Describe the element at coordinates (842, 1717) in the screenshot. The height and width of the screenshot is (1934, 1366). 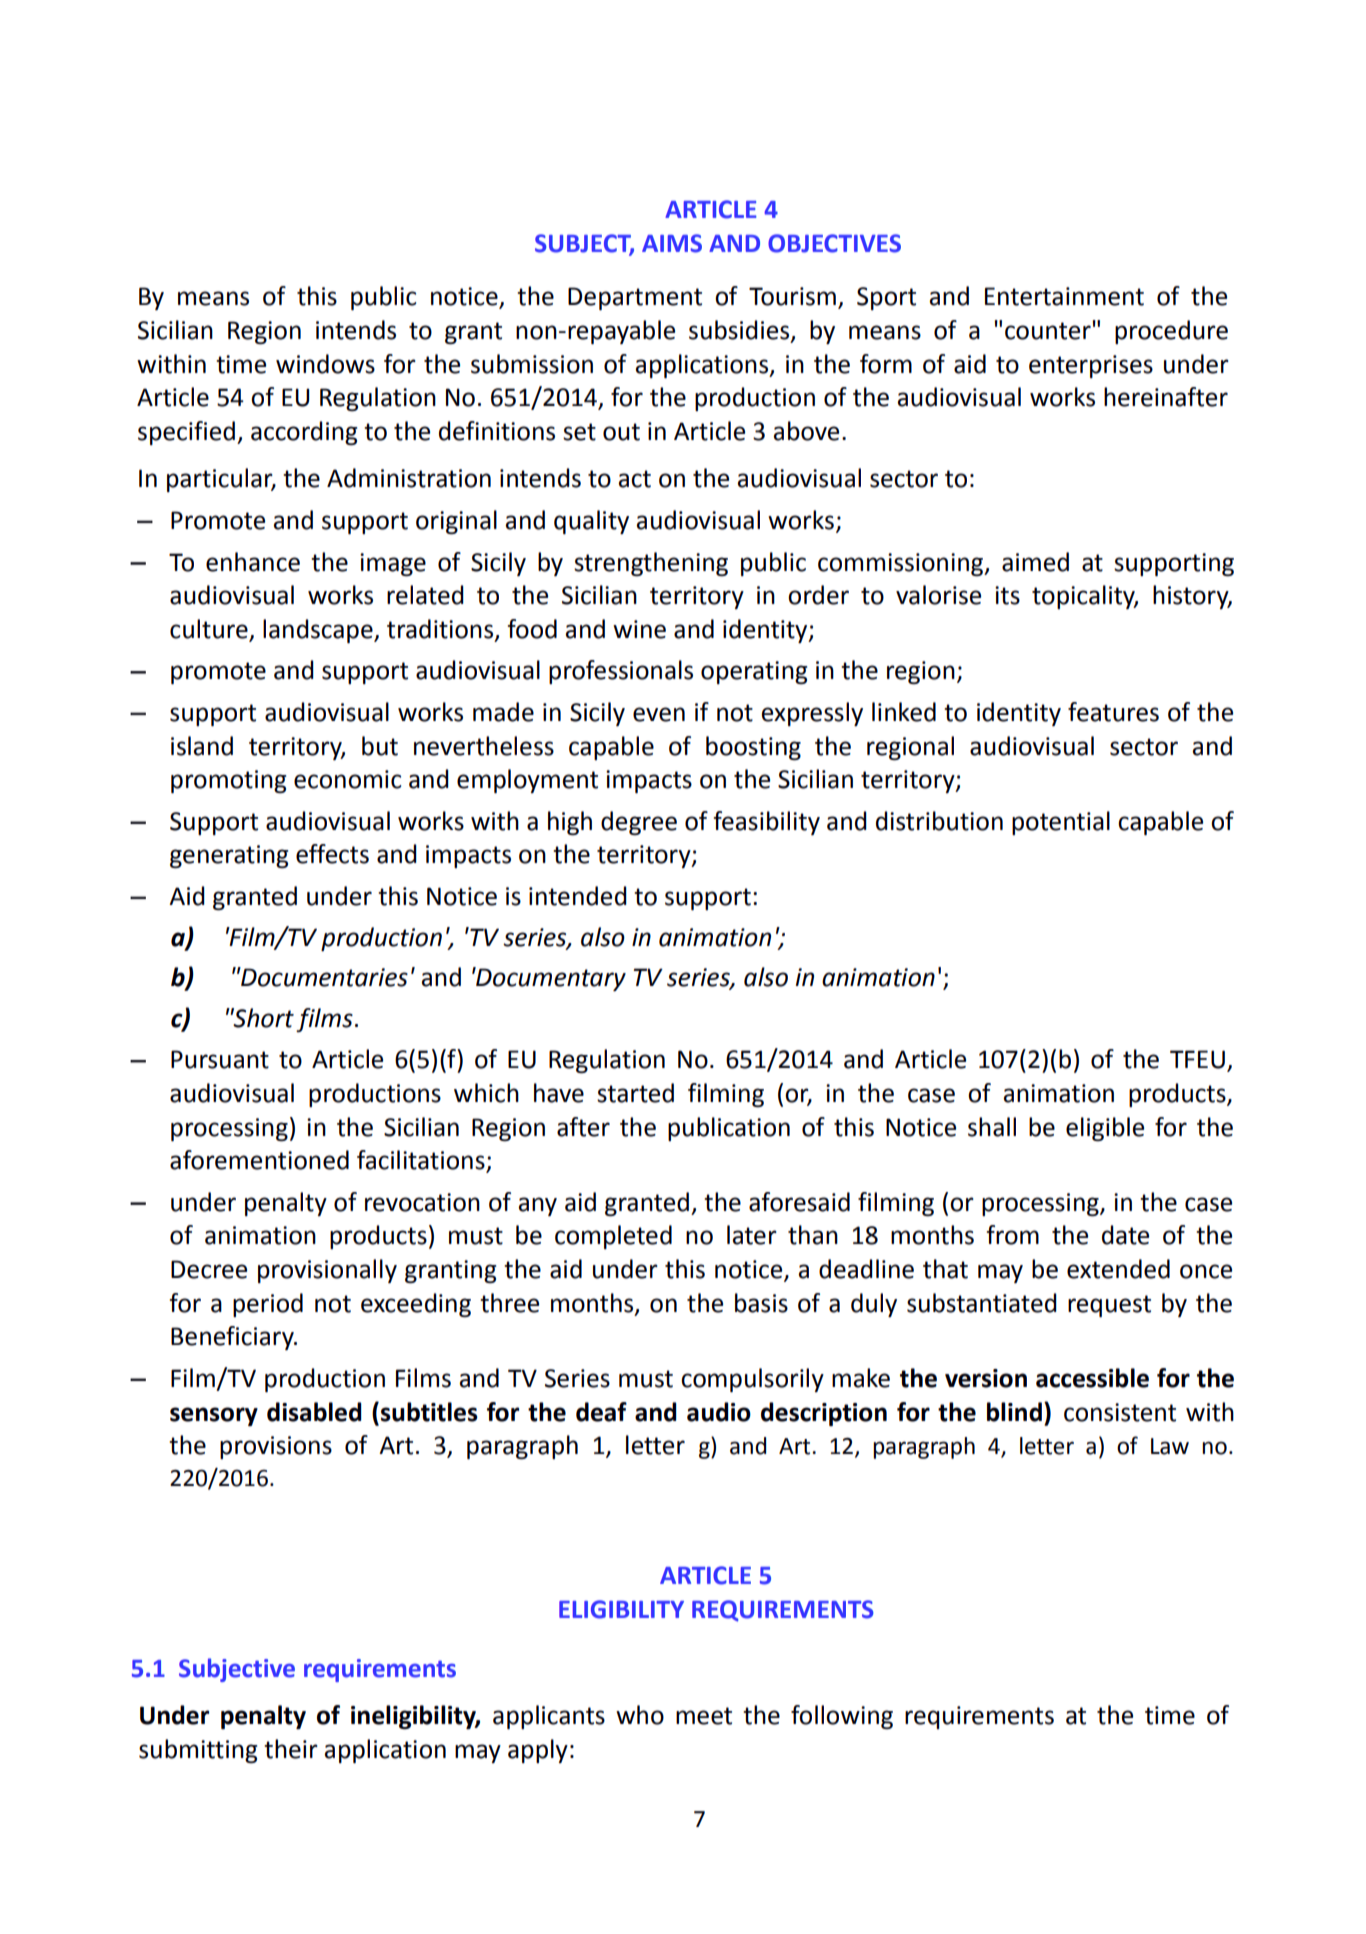
I see `following` at that location.
